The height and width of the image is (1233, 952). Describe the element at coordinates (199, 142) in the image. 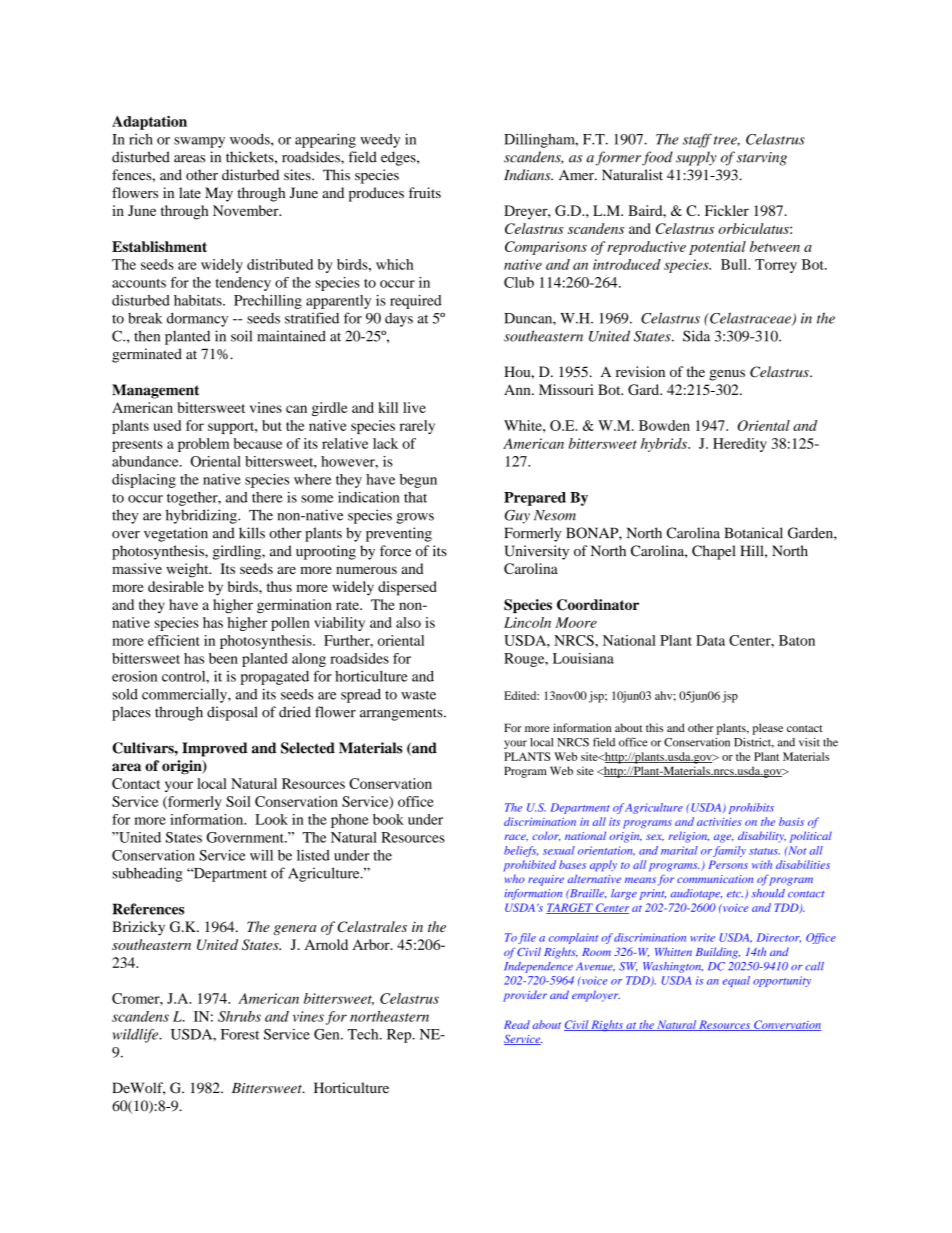

I see `swampy` at that location.
